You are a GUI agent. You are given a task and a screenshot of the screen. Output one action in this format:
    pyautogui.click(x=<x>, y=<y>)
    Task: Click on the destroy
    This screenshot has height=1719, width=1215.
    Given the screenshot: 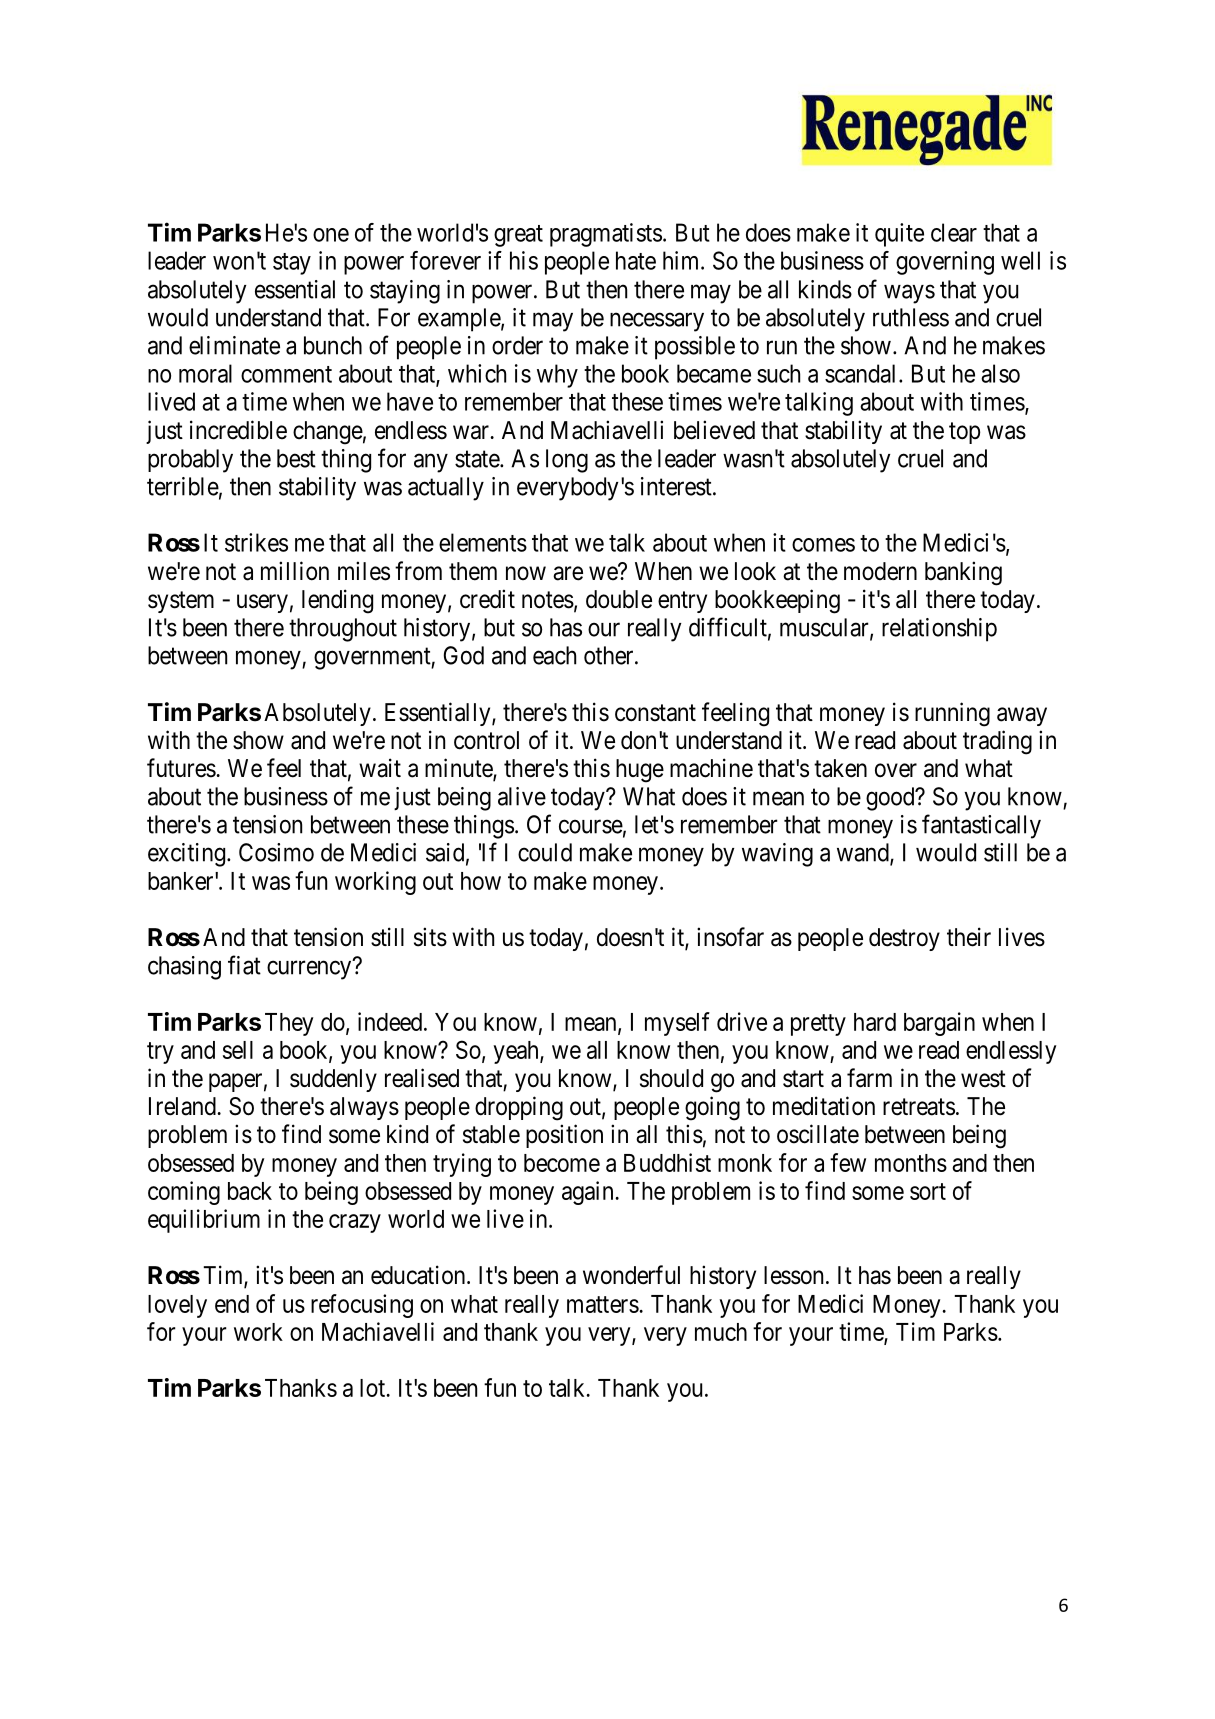 What is the action you would take?
    pyautogui.click(x=904, y=939)
